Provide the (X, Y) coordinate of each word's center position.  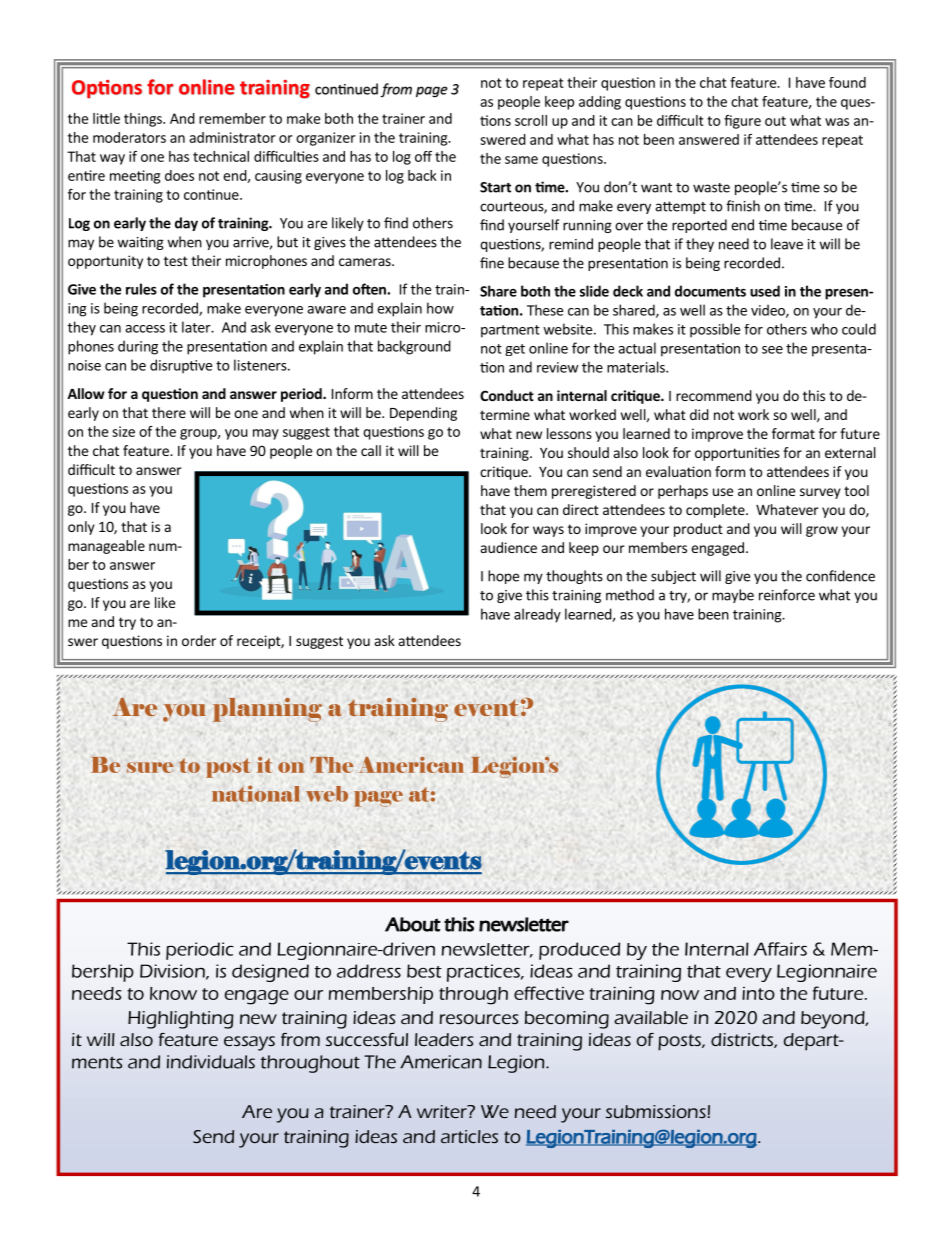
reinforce (787, 595)
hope (503, 577)
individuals (211, 1062)
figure (742, 122)
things (144, 120)
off (423, 156)
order (199, 640)
